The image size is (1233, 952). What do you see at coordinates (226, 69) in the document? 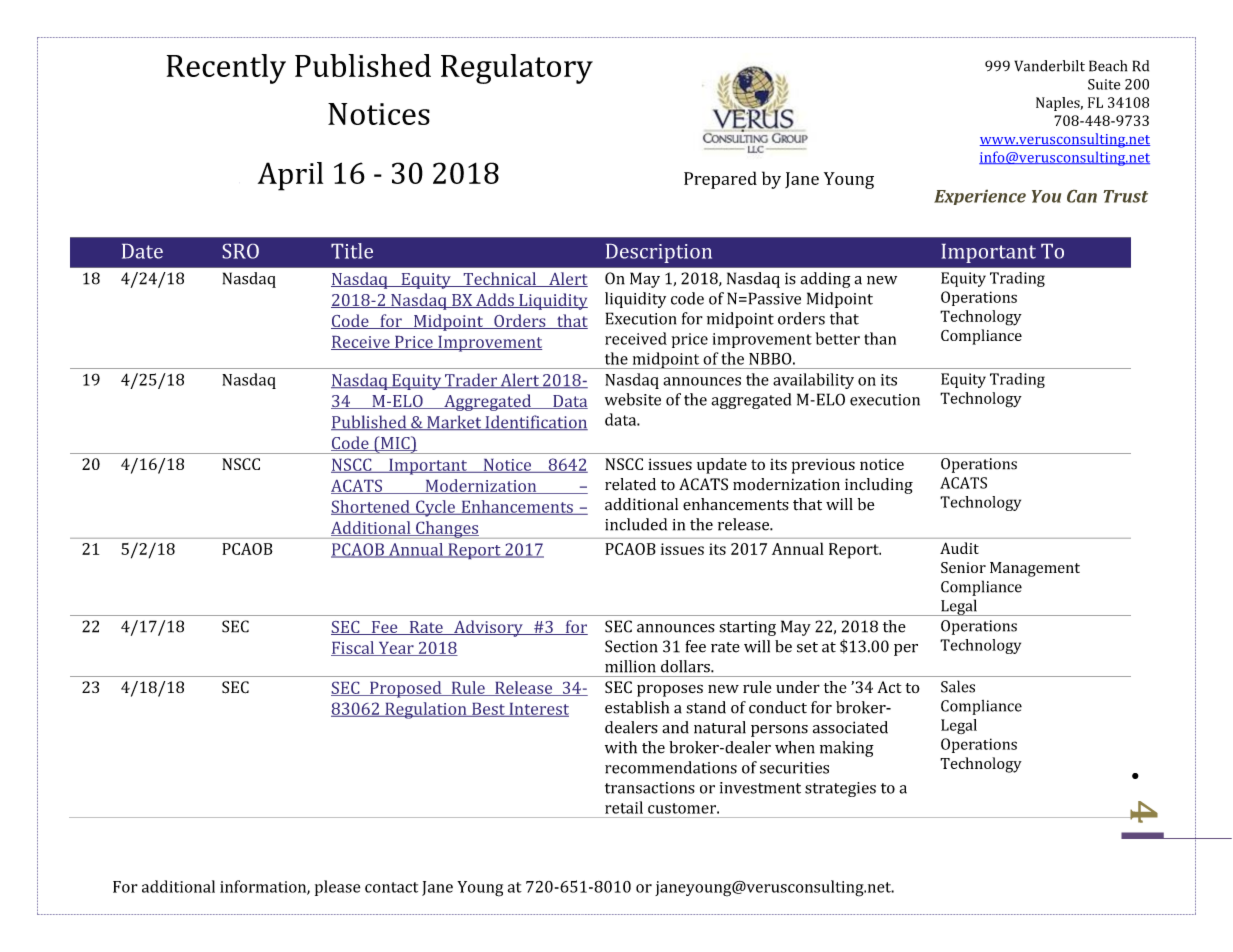
I see `Recently` at bounding box center [226, 69].
